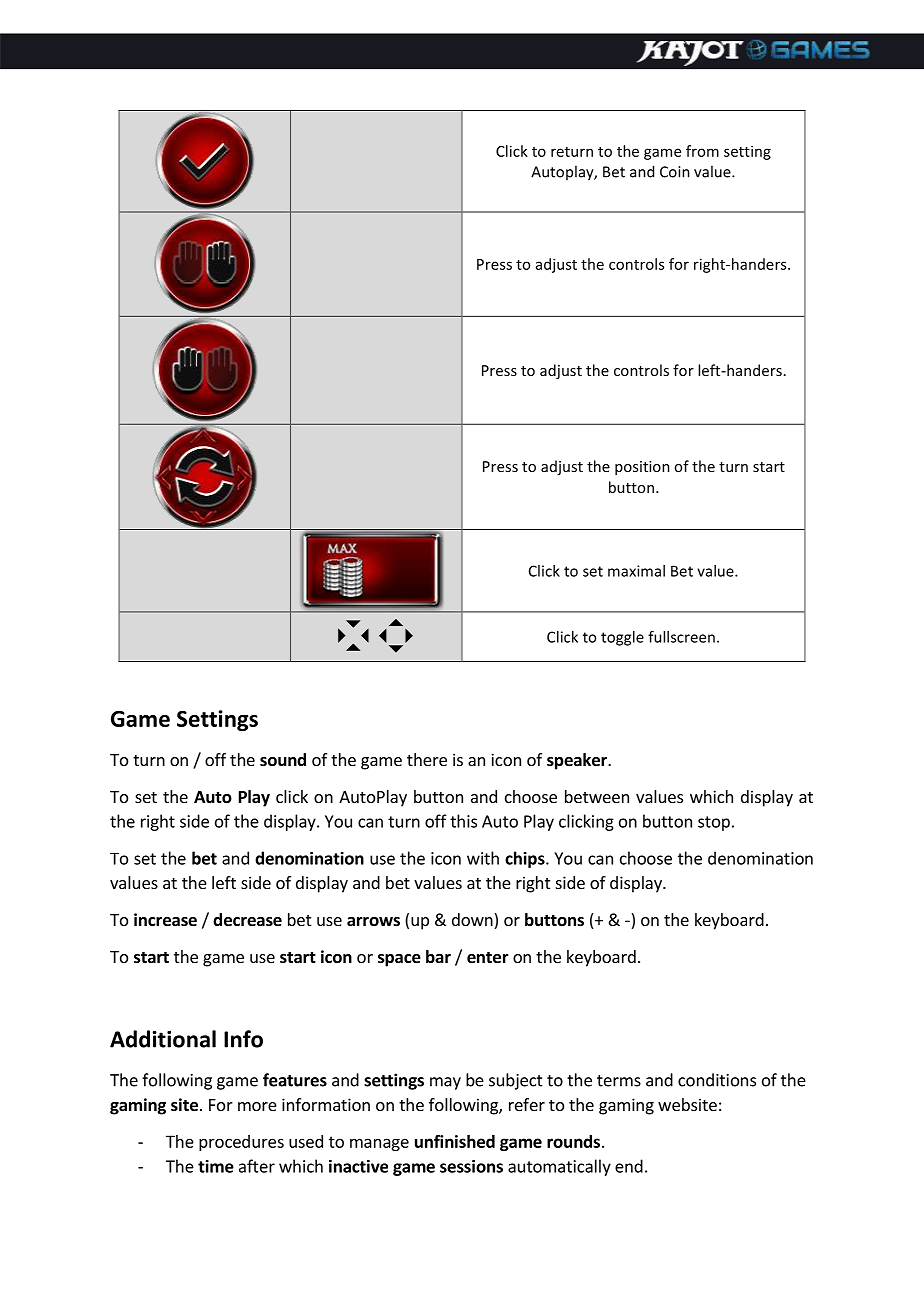 This screenshot has width=924, height=1308. Describe the element at coordinates (427, 759) in the screenshot. I see `there` at that location.
